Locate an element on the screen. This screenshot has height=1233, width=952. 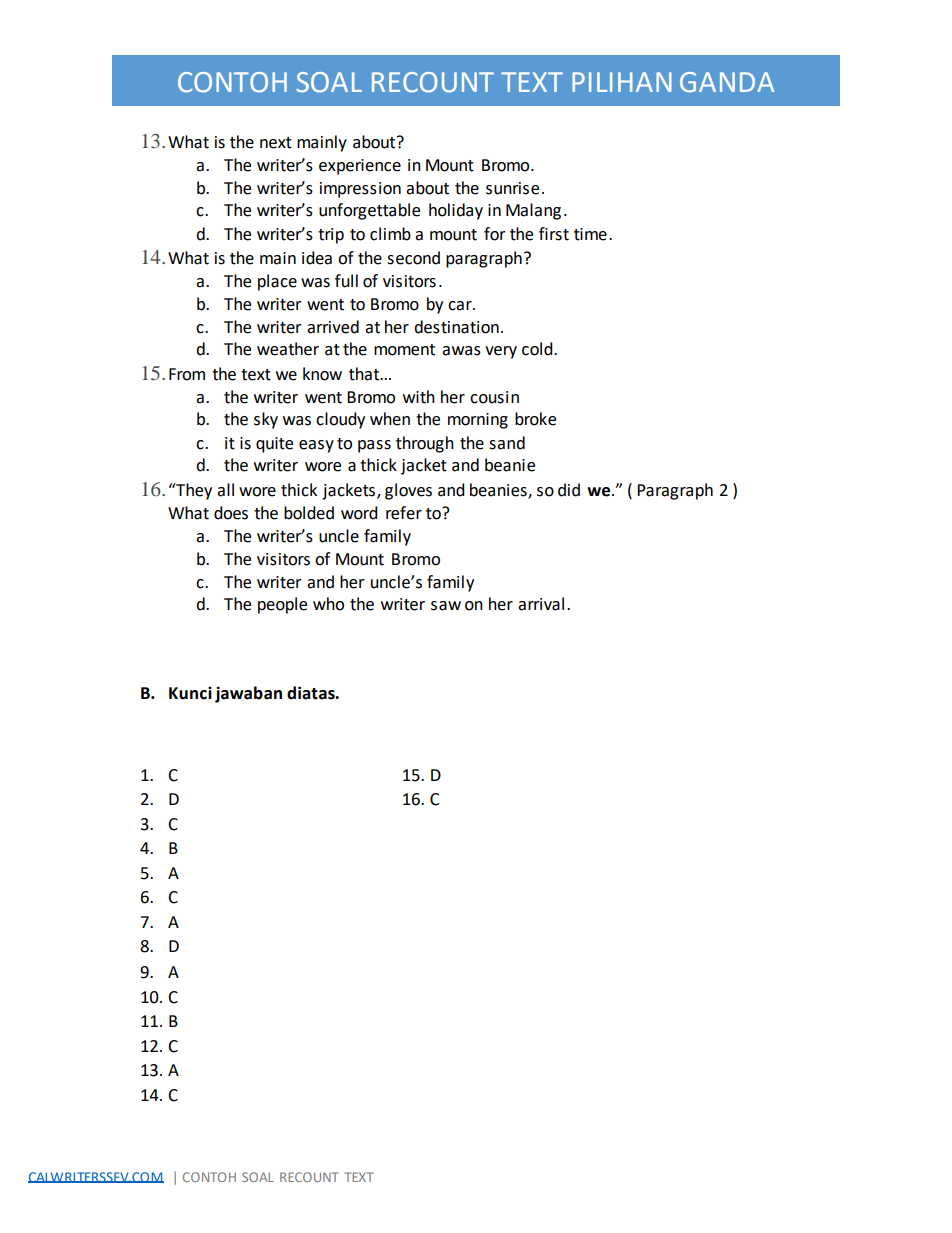
next is located at coordinates (276, 143).
